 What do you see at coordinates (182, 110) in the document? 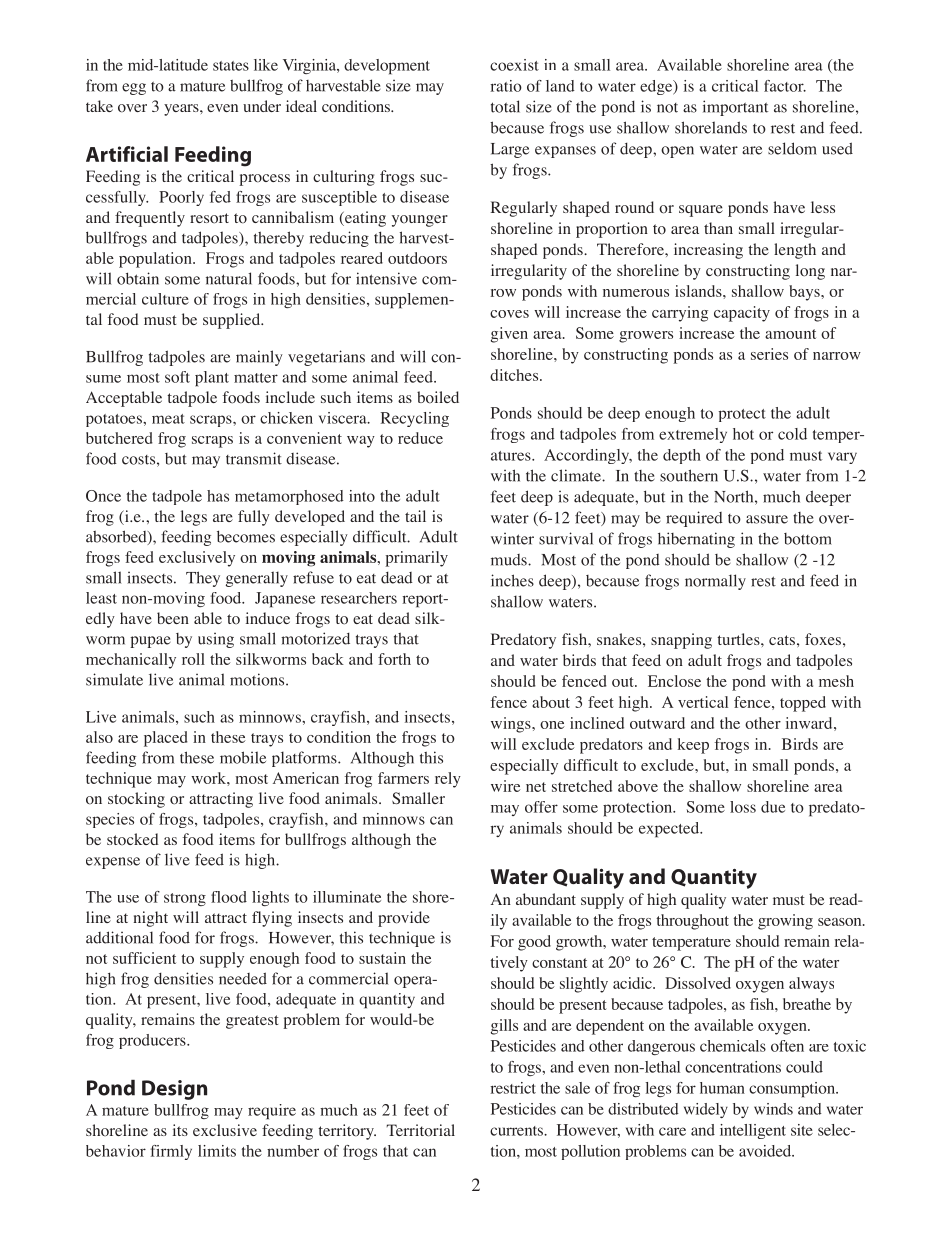
I see `years` at bounding box center [182, 110].
